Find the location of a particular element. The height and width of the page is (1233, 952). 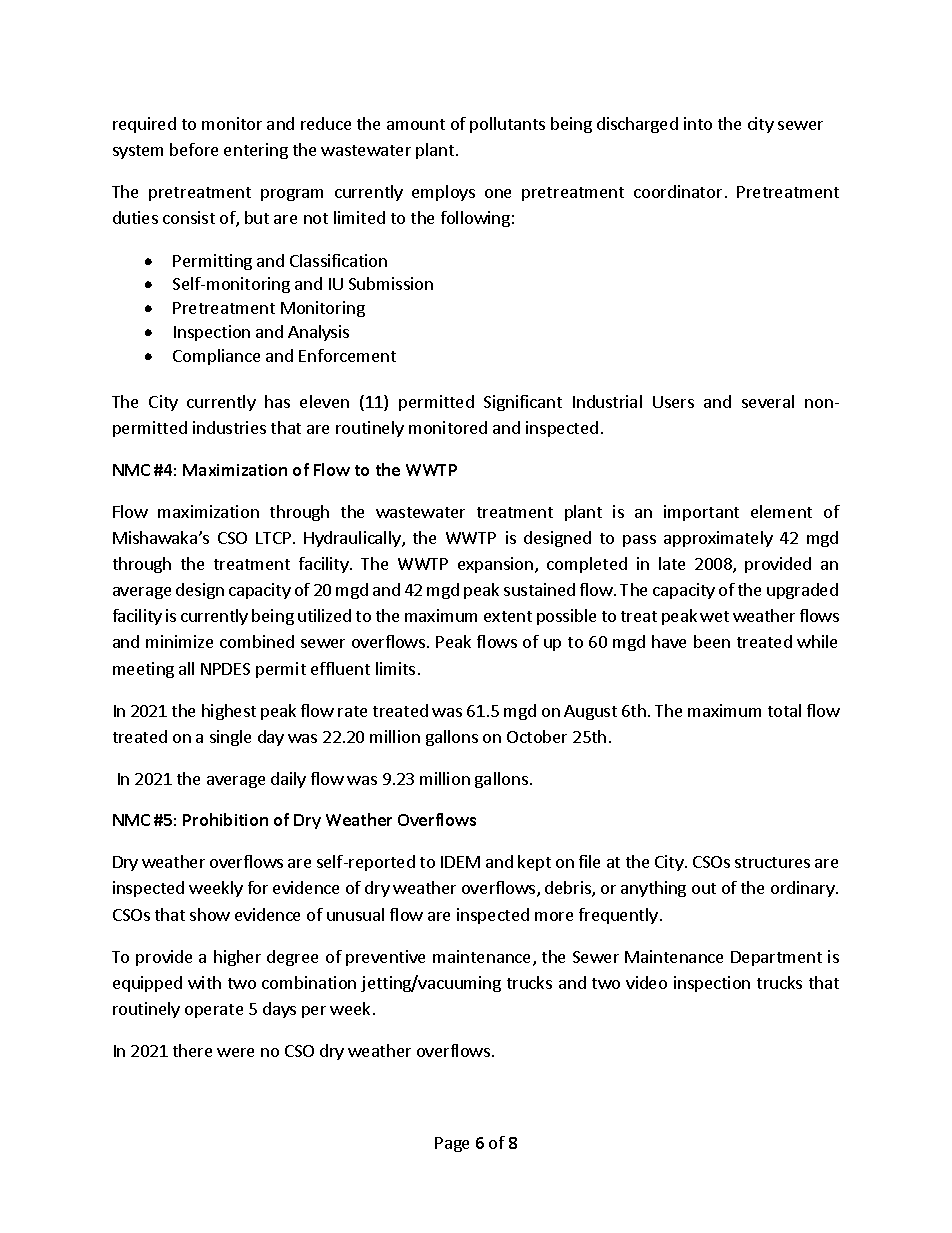

were is located at coordinates (235, 1052).
